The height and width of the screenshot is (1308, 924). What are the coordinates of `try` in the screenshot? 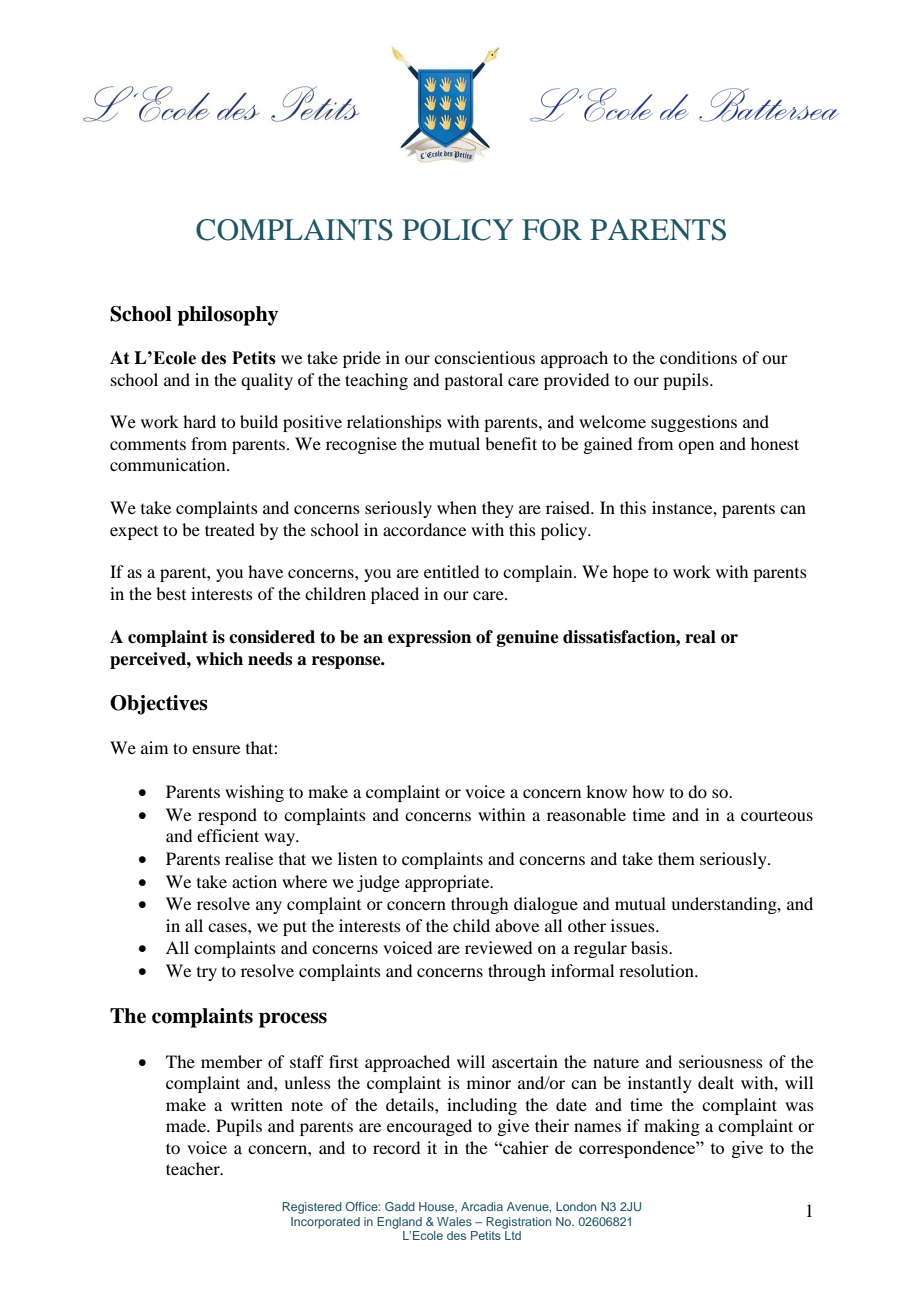 It's located at (207, 974).
